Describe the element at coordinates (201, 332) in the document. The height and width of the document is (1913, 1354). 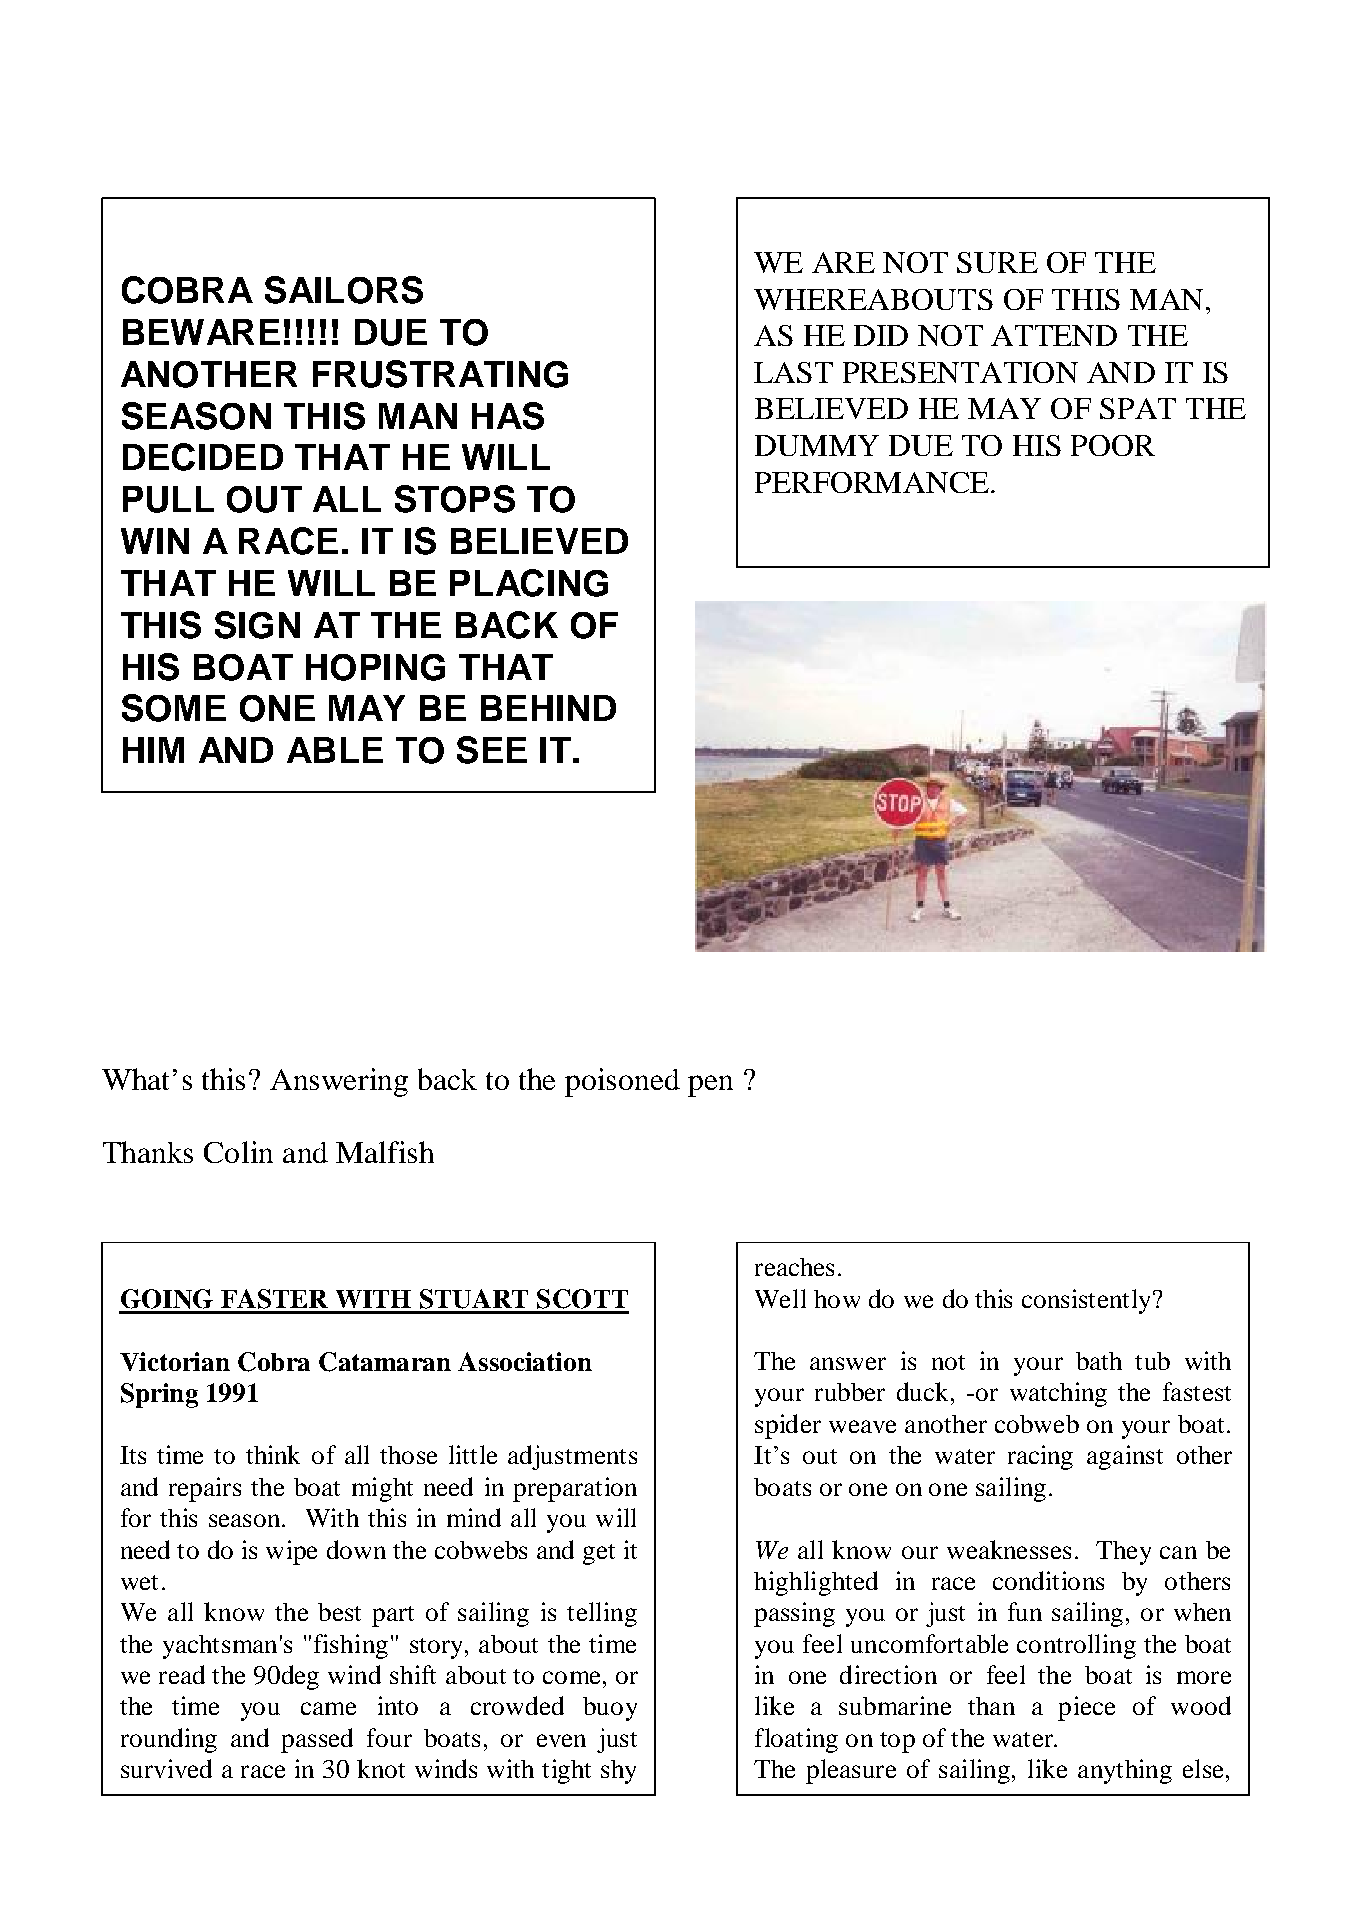
I see `BEWARE` at that location.
